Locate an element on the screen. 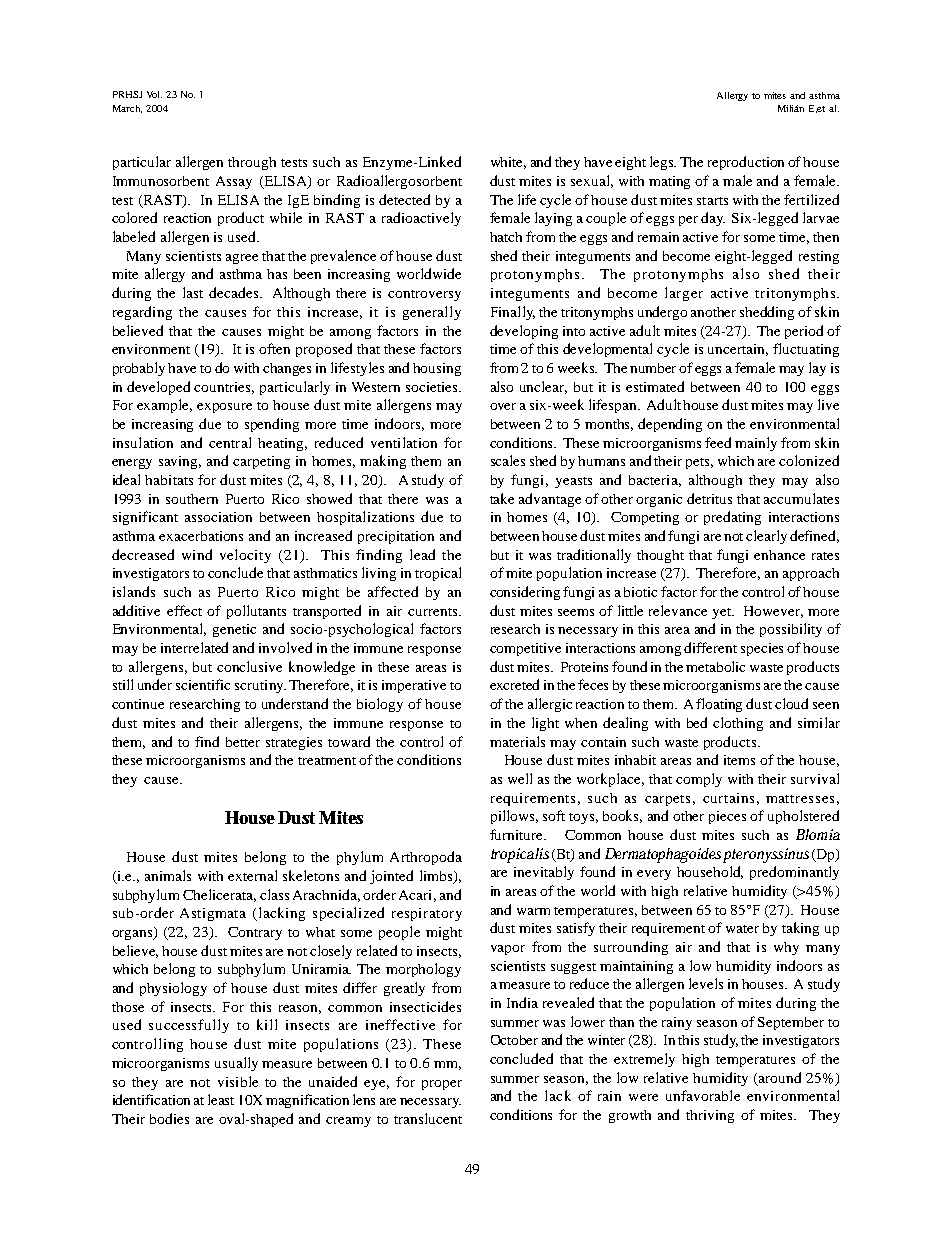 This screenshot has width=952, height=1233. uncertain is located at coordinates (738, 350).
